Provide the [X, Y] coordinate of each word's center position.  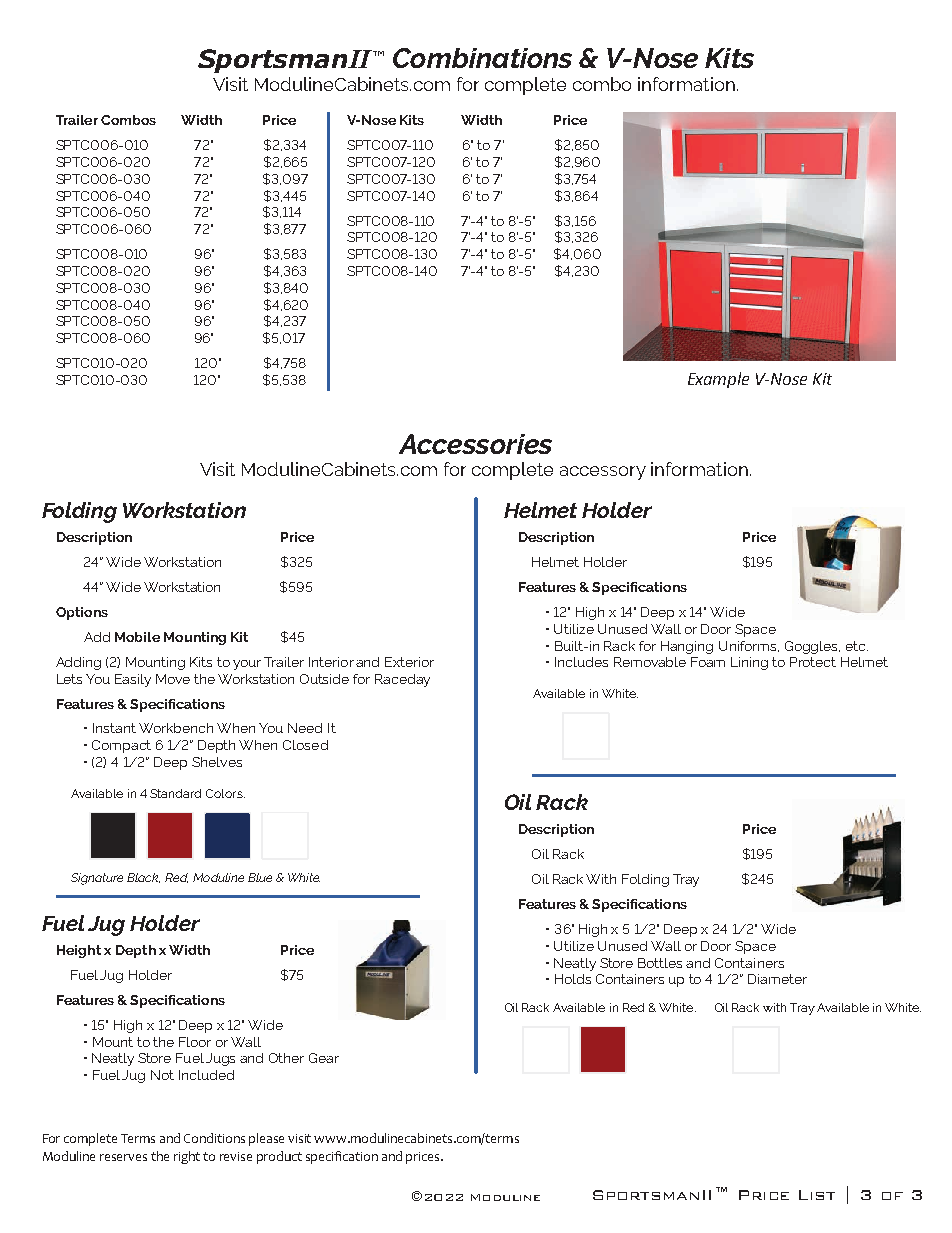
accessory [603, 473]
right [187, 1157]
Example [718, 380]
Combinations [482, 58]
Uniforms [749, 646]
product [279, 1157]
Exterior [409, 662]
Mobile [137, 637]
